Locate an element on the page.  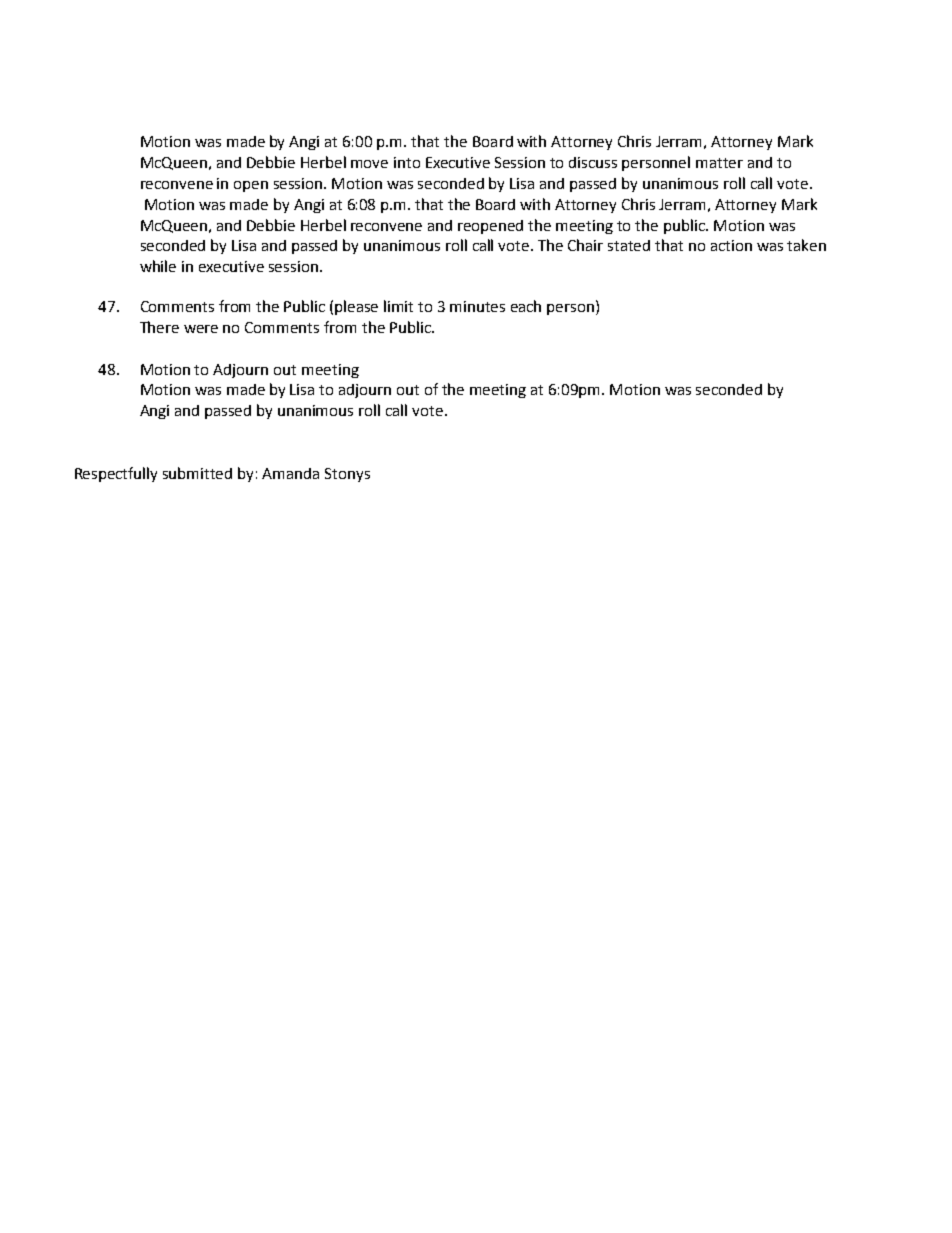
move is located at coordinates (369, 164).
